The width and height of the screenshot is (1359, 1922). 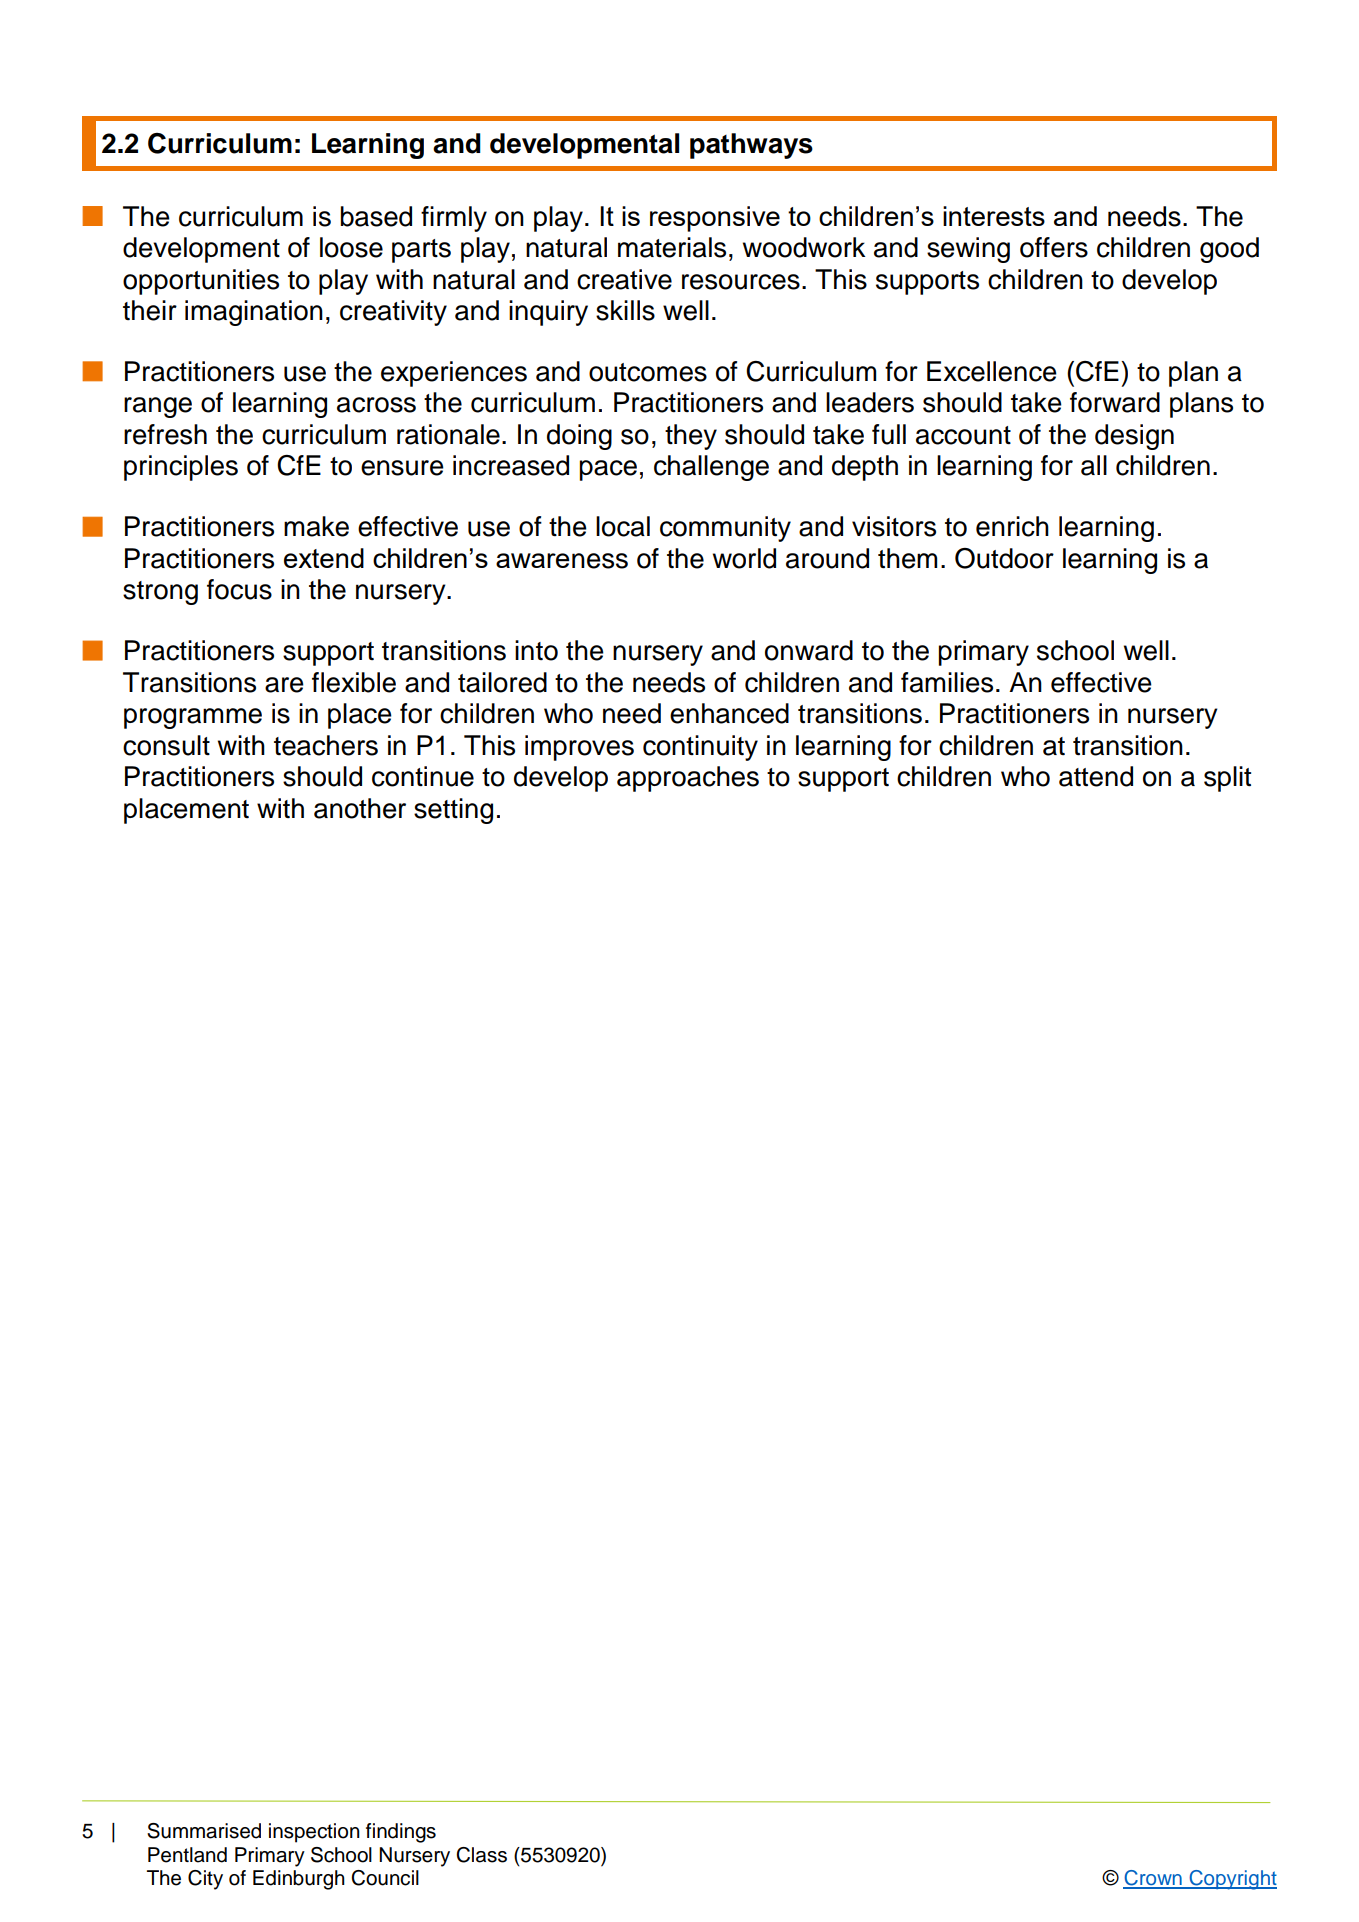 What do you see at coordinates (715, 219) in the screenshot?
I see `responsive` at bounding box center [715, 219].
